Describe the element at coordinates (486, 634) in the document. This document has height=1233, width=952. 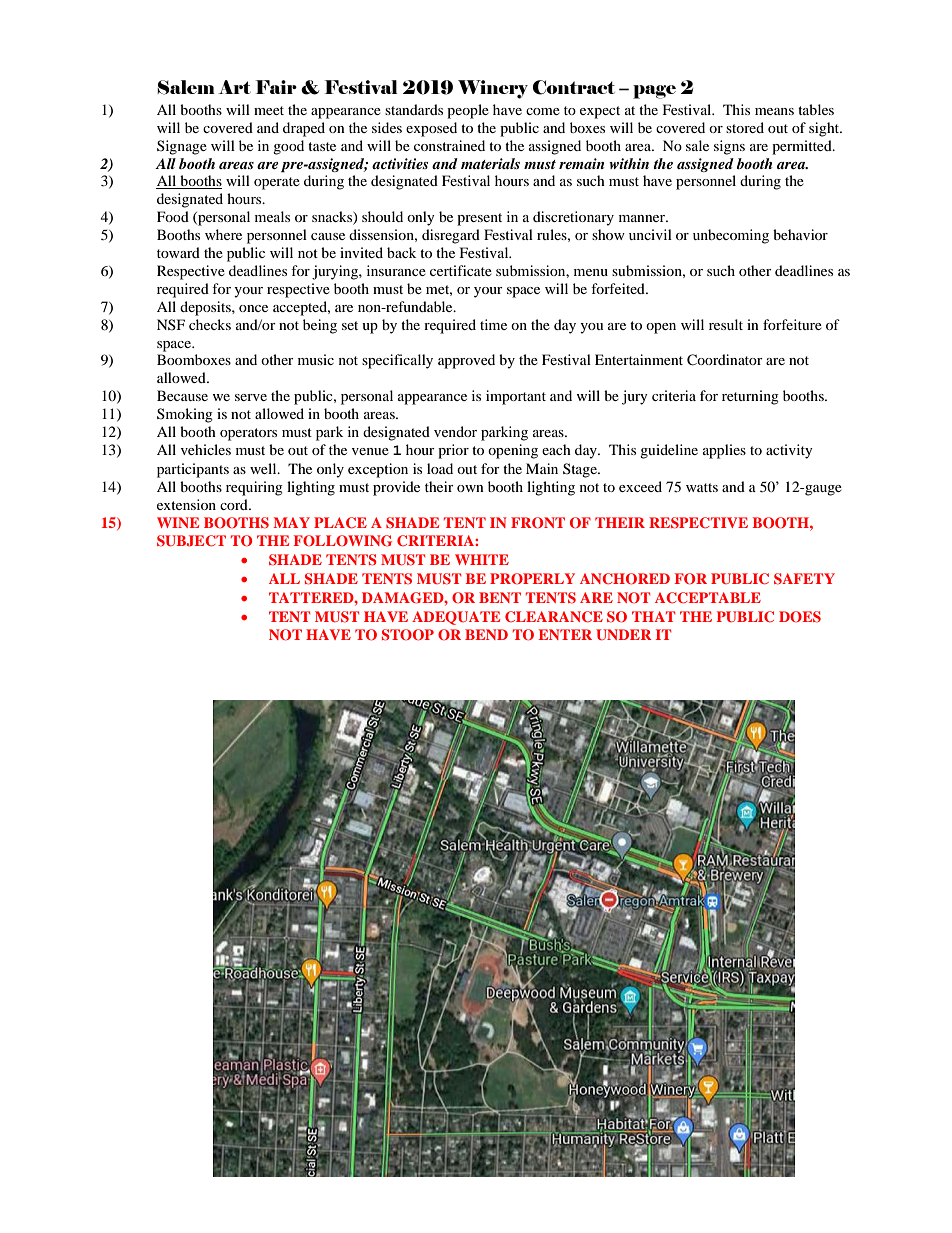
I see `BEND` at that location.
